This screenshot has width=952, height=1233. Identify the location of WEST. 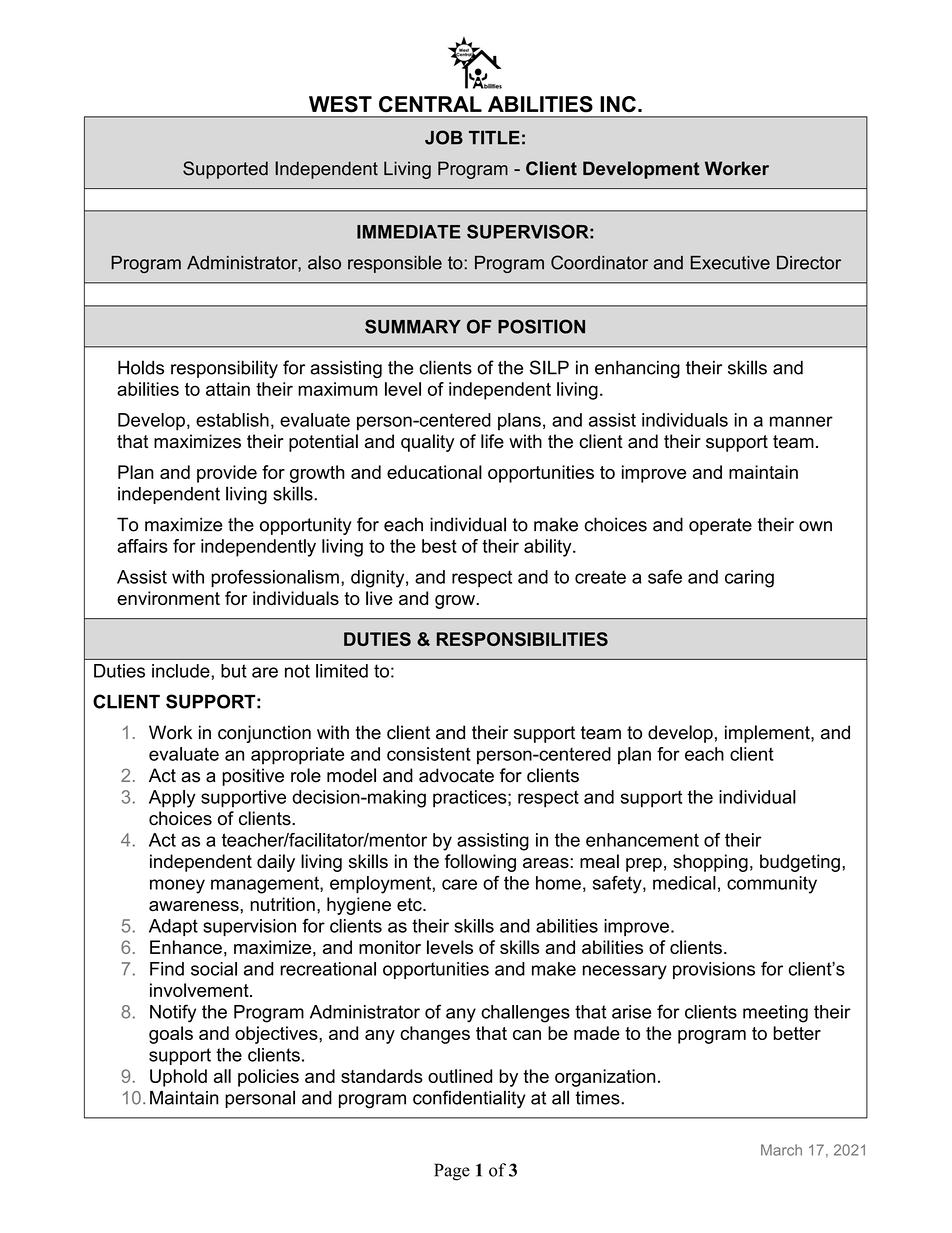
(340, 104).
